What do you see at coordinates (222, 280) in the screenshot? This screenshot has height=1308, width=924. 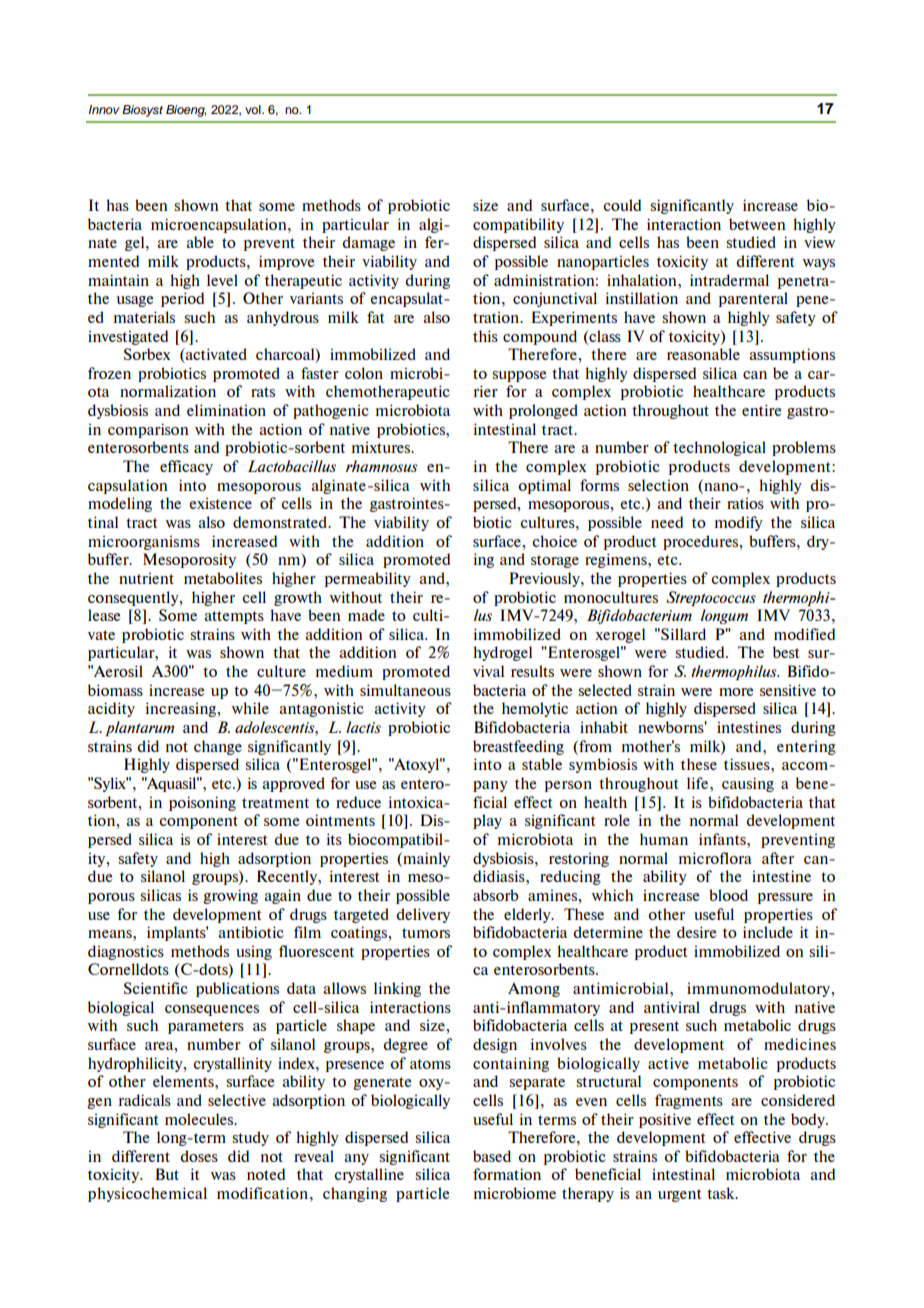 I see `level` at bounding box center [222, 280].
